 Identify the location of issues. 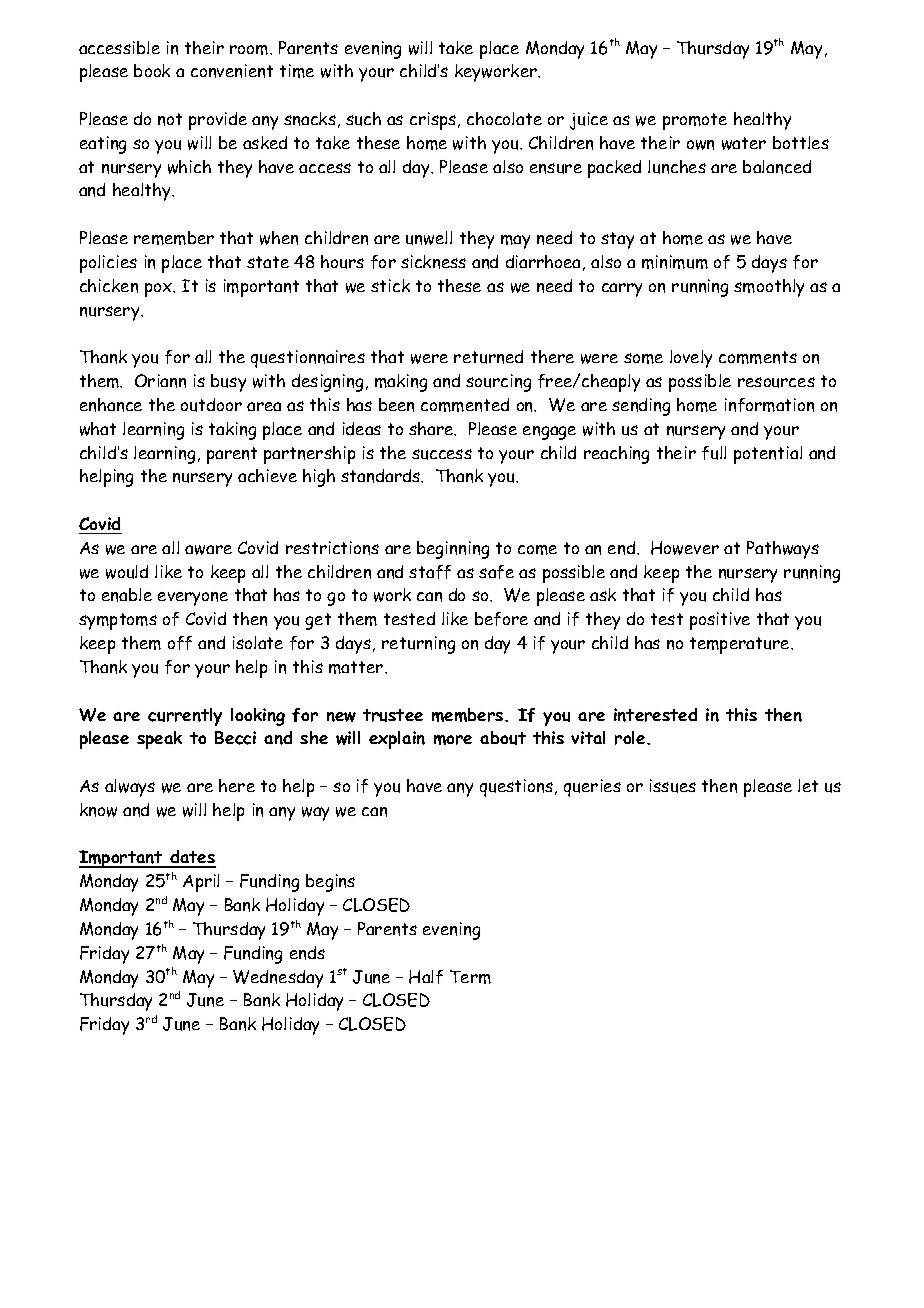
(673, 786).
